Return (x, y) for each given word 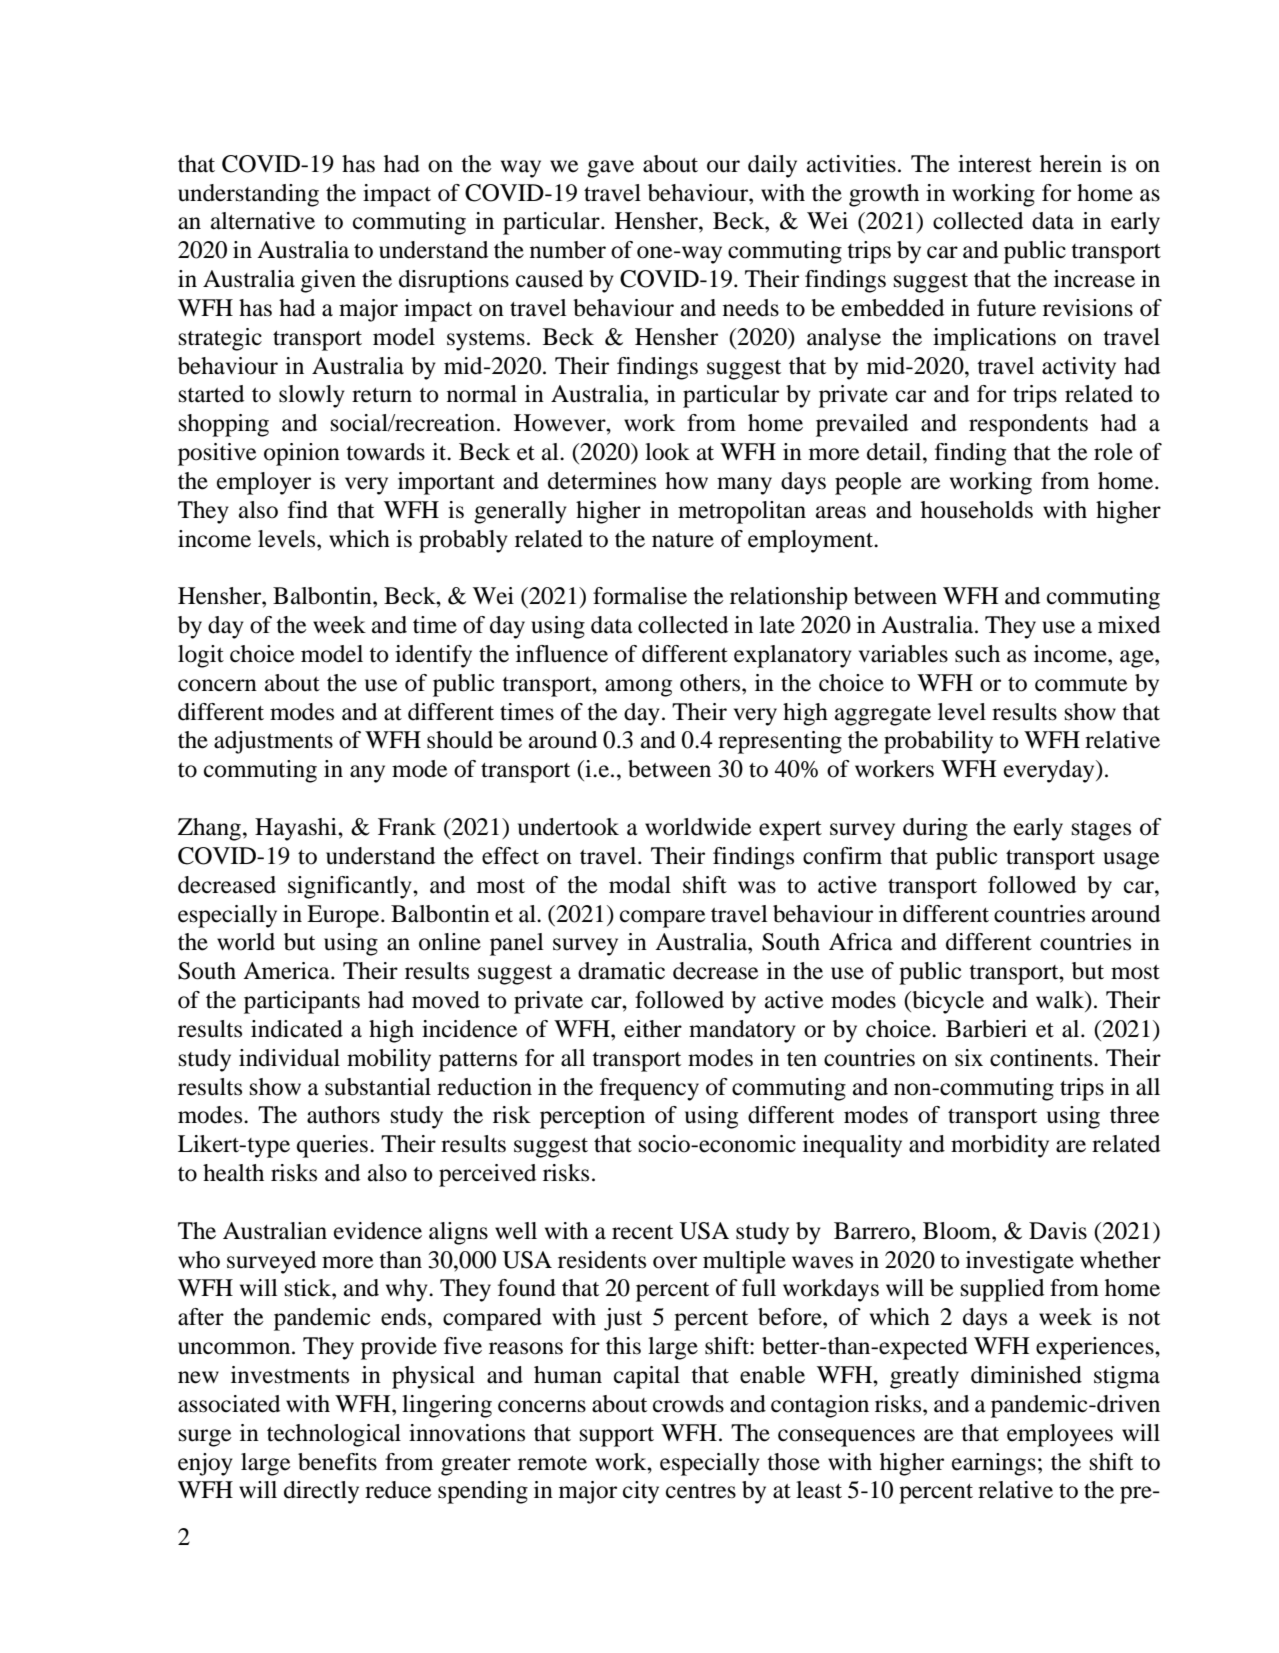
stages (1101, 831)
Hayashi (297, 829)
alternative (263, 221)
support (617, 1437)
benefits (337, 1462)
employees (1060, 1435)
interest (995, 164)
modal (640, 885)
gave (610, 169)
